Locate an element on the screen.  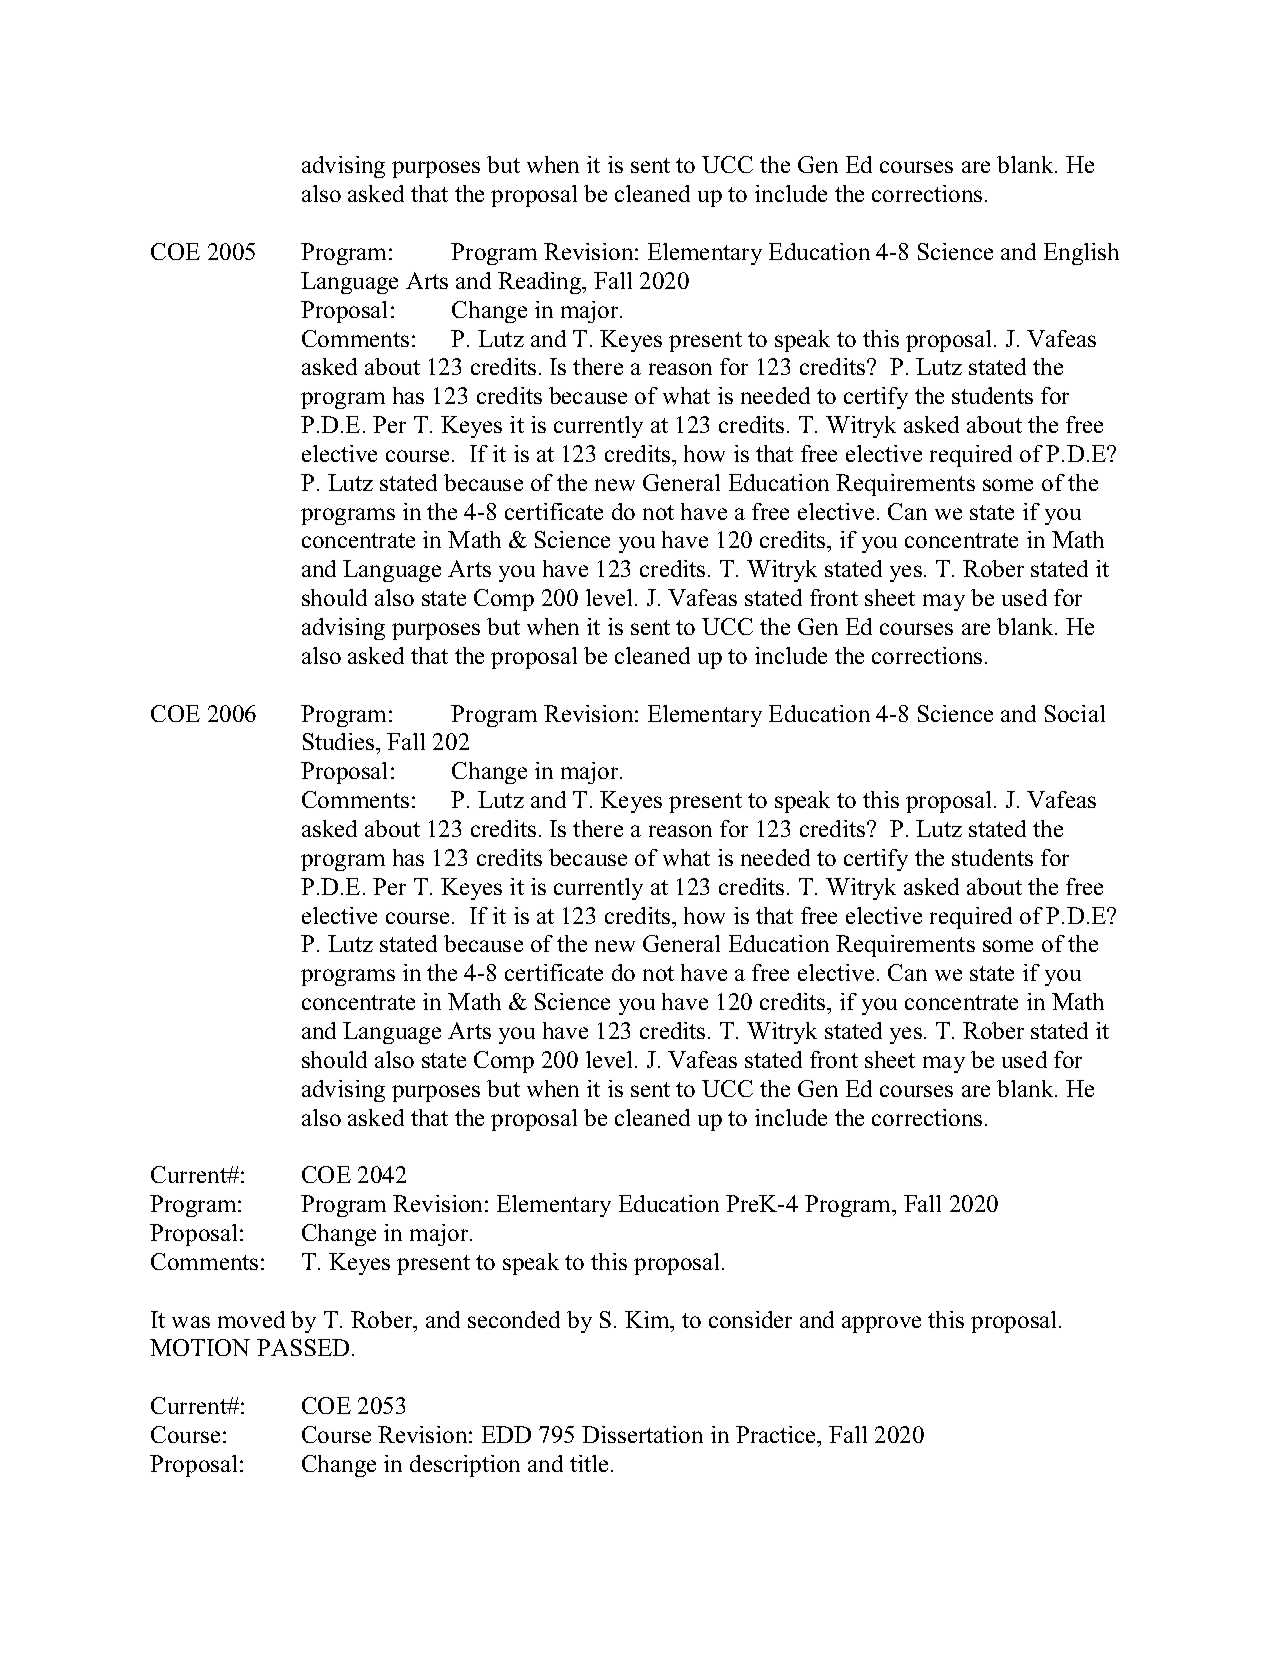
English is located at coordinates (1081, 254).
